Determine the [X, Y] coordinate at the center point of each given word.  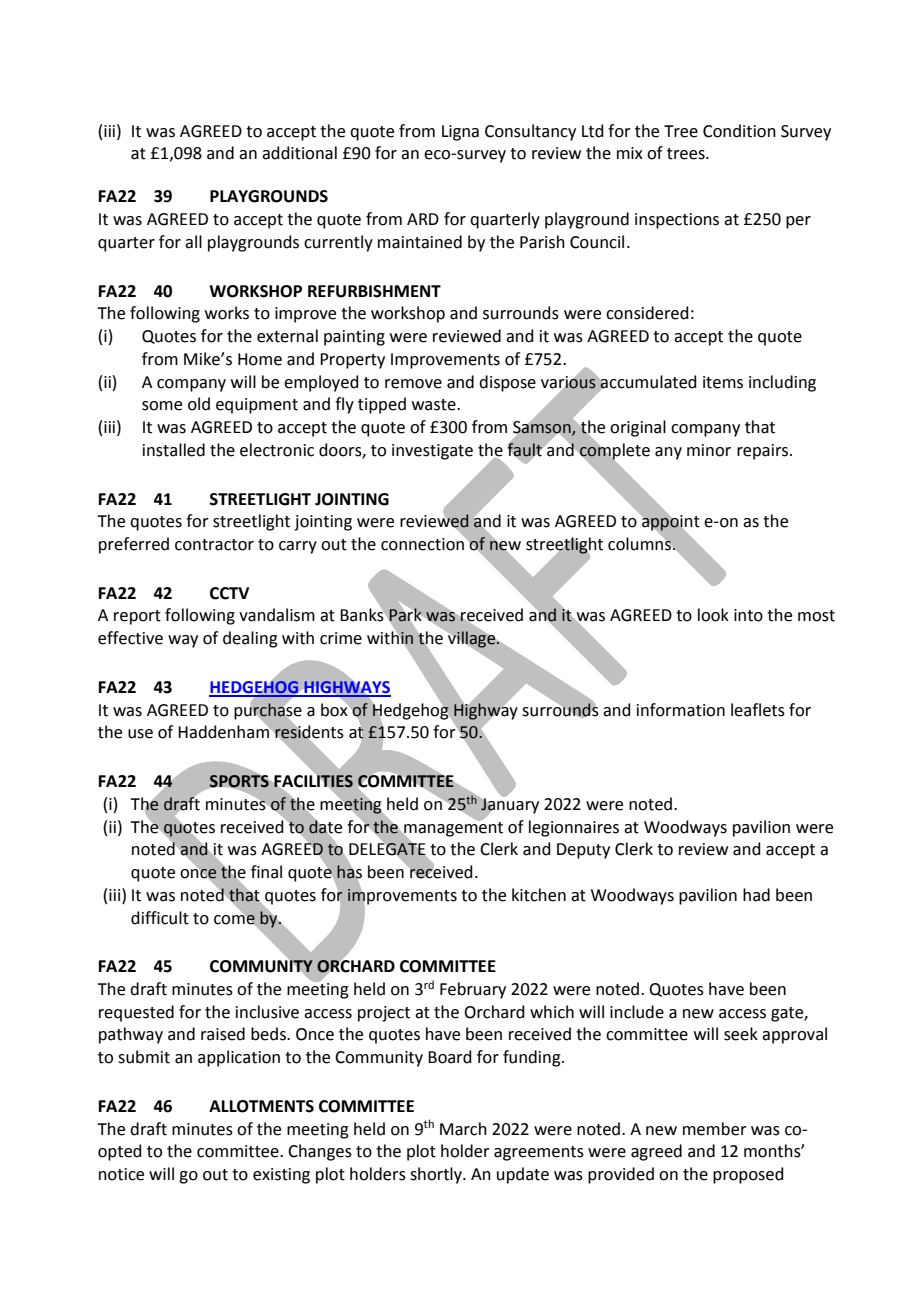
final [266, 872]
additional [299, 153]
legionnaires [574, 828]
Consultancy [530, 132]
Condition [739, 131]
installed [174, 450]
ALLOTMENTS [261, 1106]
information [681, 710]
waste [435, 405]
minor [709, 450]
